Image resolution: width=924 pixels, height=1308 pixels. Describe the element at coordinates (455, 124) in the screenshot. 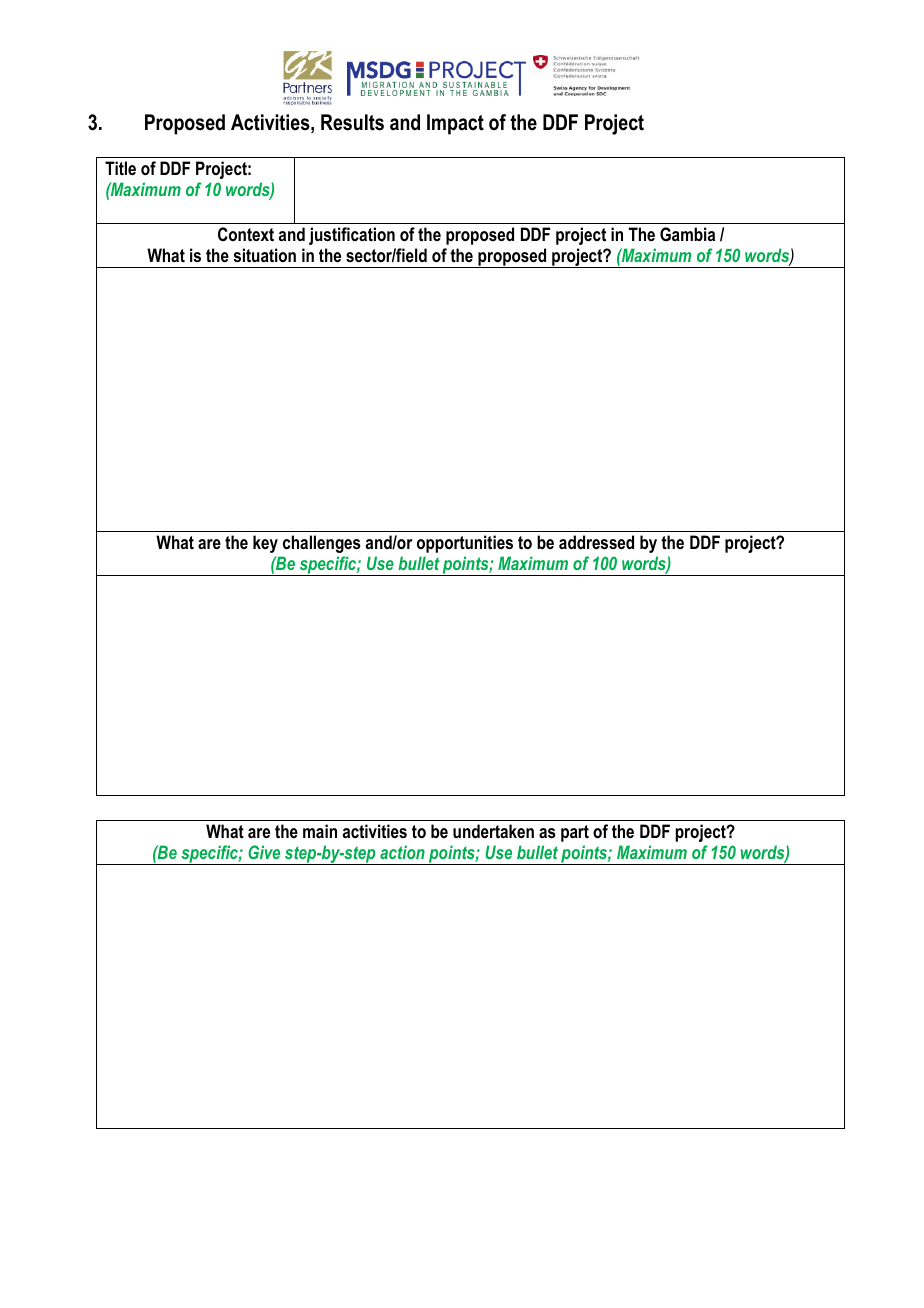

I see `Impact` at that location.
